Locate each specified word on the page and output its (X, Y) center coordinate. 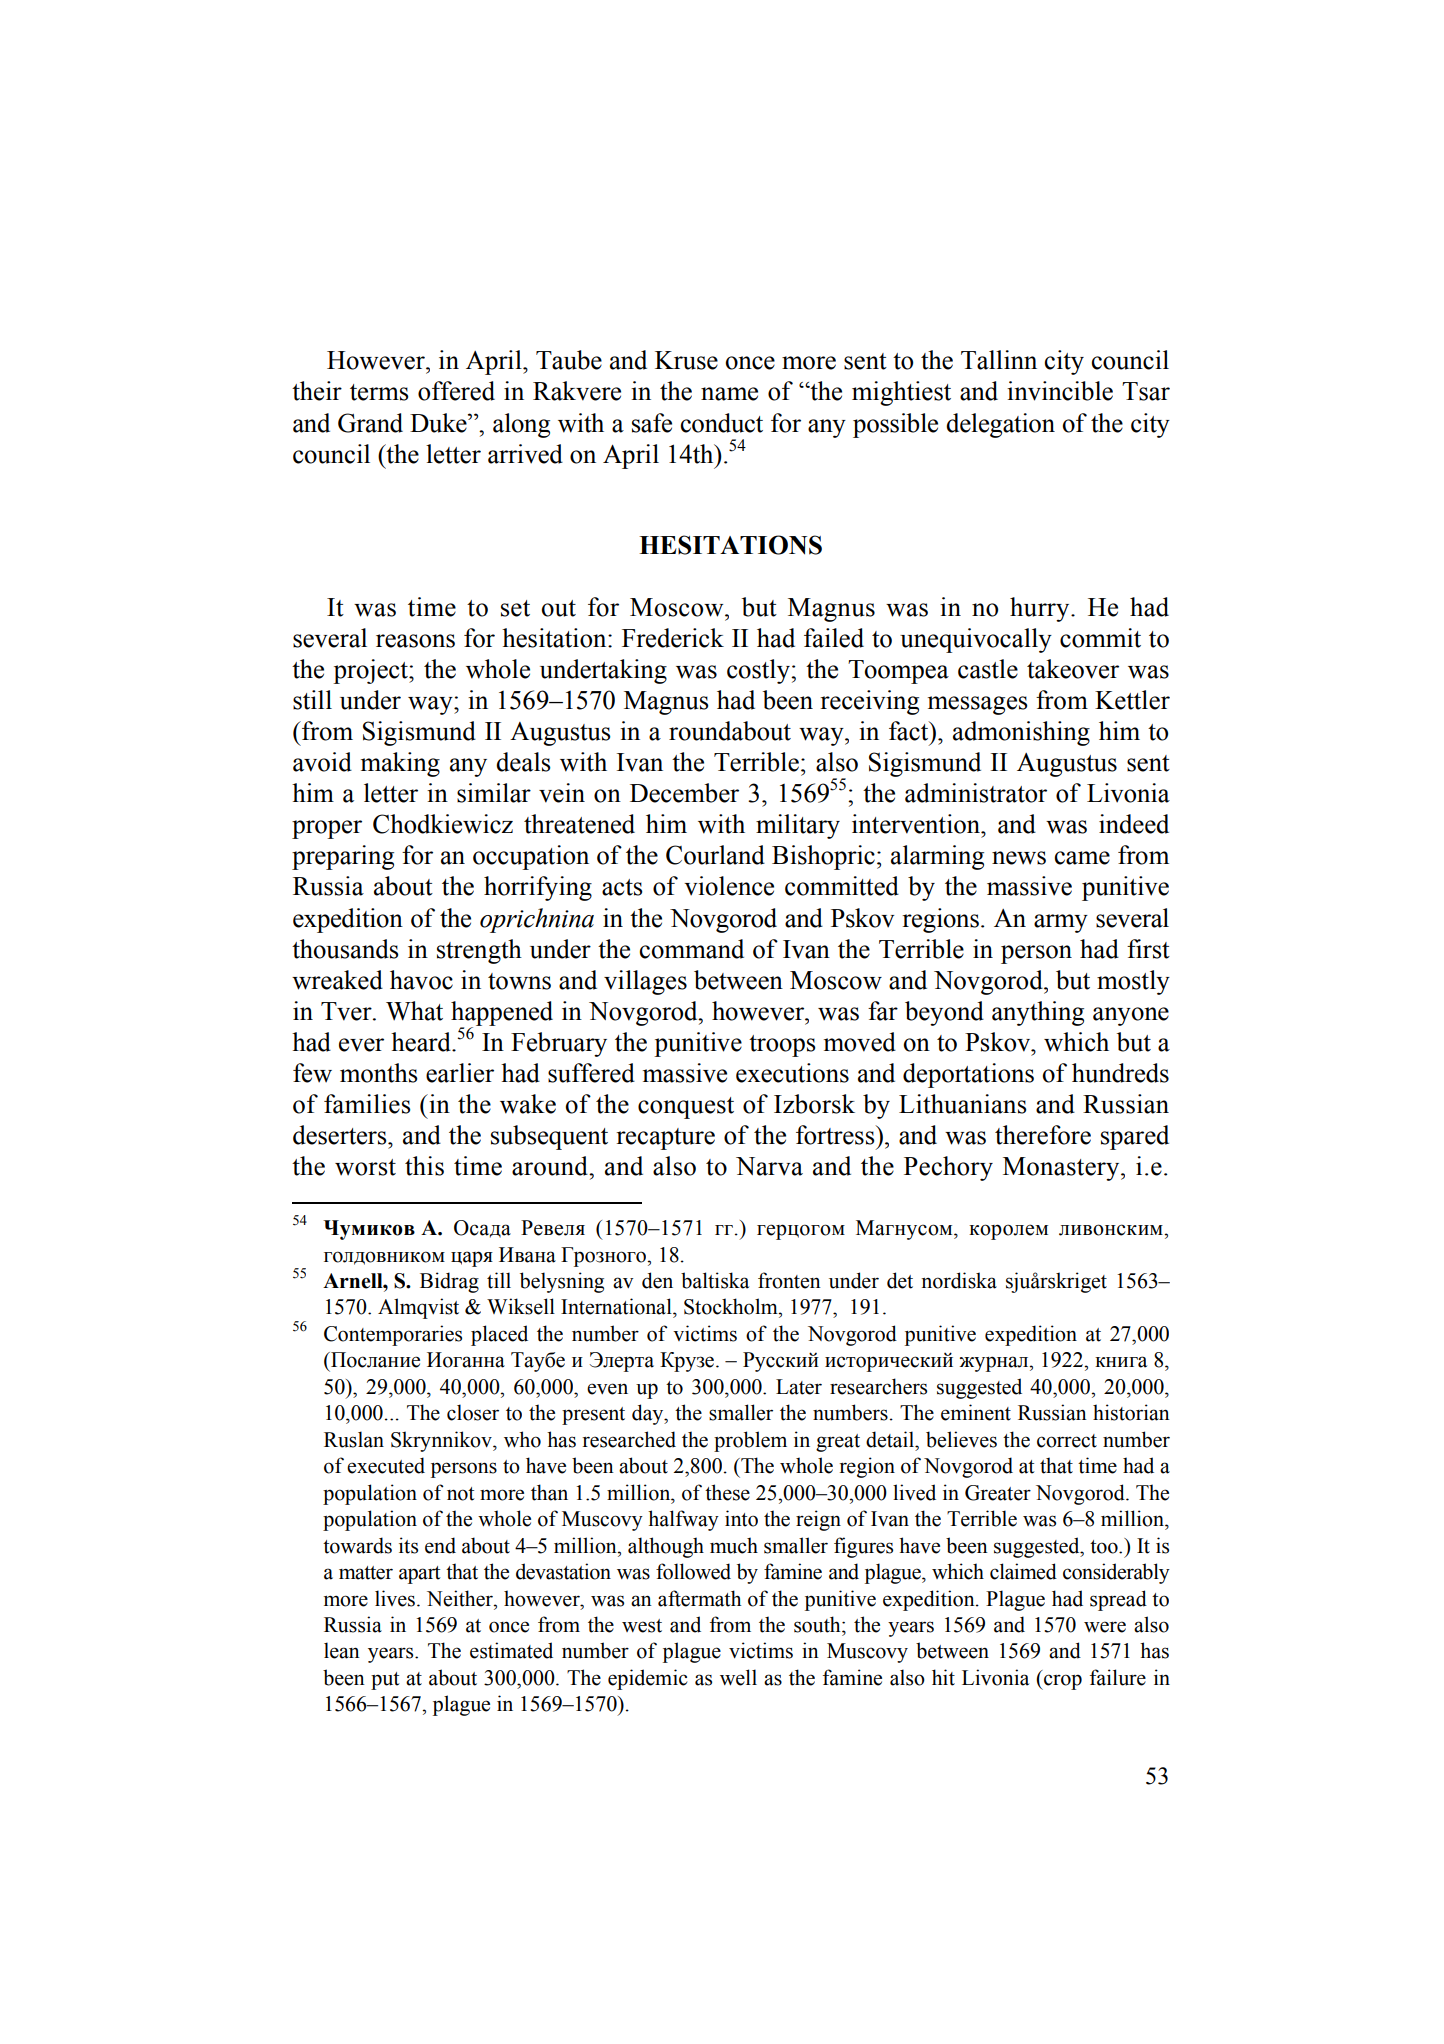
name (729, 394)
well (738, 1677)
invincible (1060, 391)
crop (1062, 1682)
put (385, 1681)
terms (379, 392)
